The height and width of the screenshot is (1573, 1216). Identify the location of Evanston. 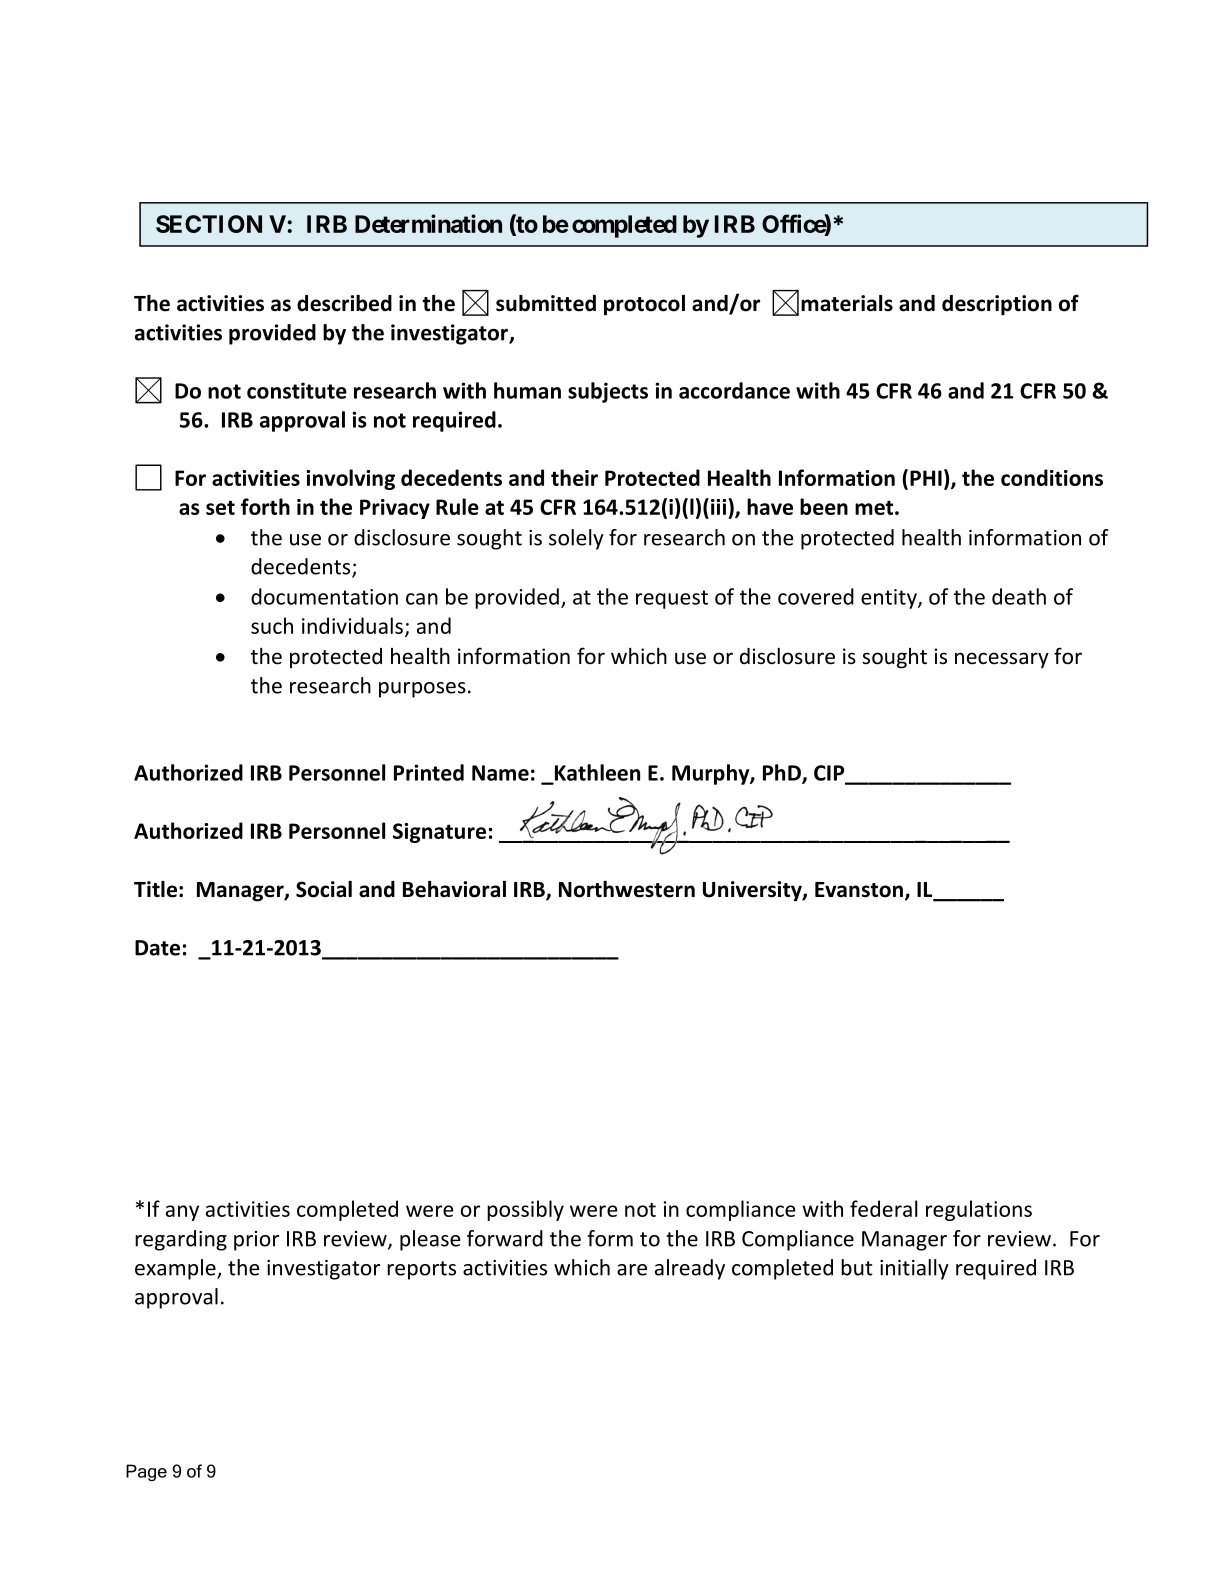
(859, 890).
